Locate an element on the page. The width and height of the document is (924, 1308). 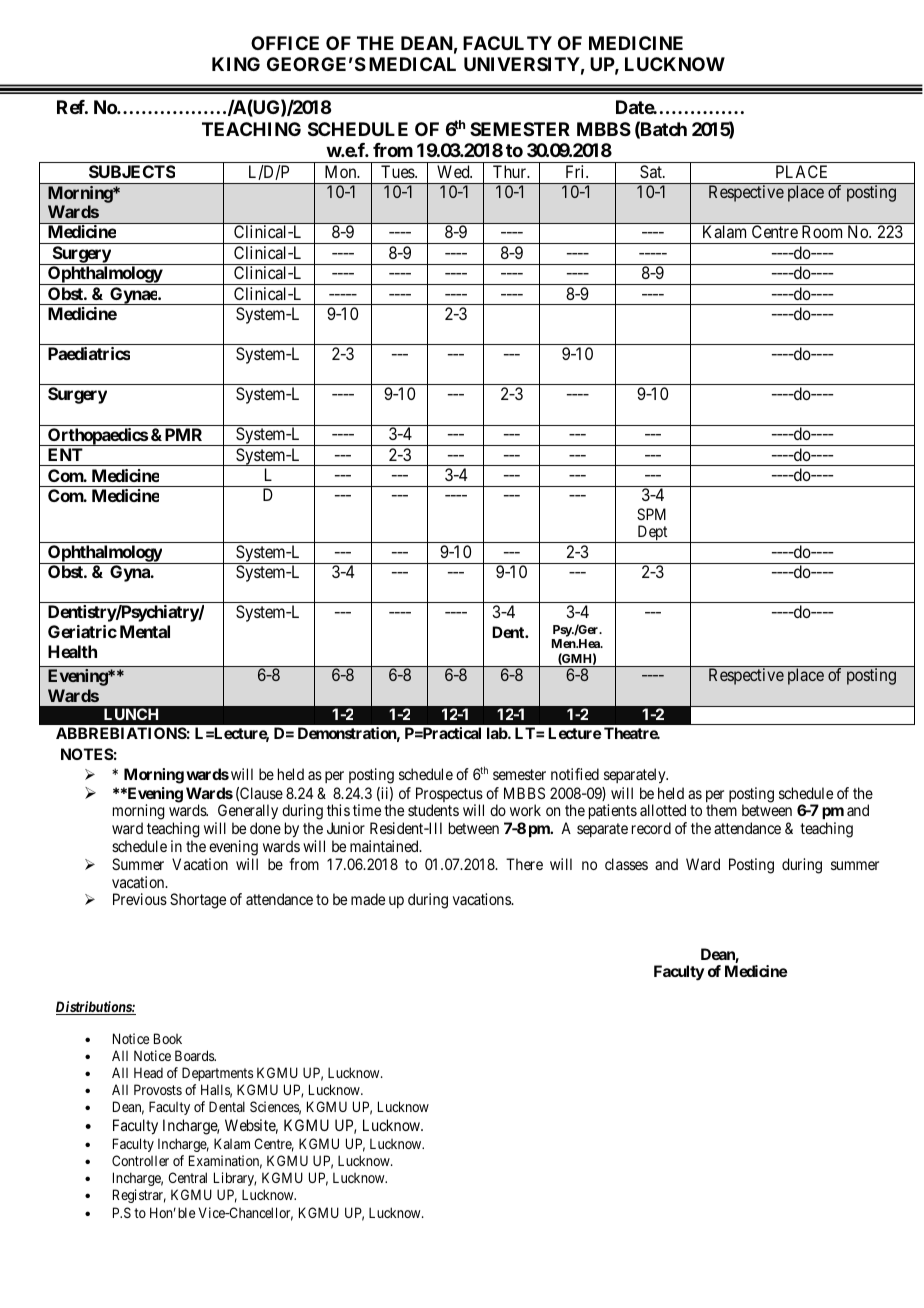
SPM is located at coordinates (651, 514).
